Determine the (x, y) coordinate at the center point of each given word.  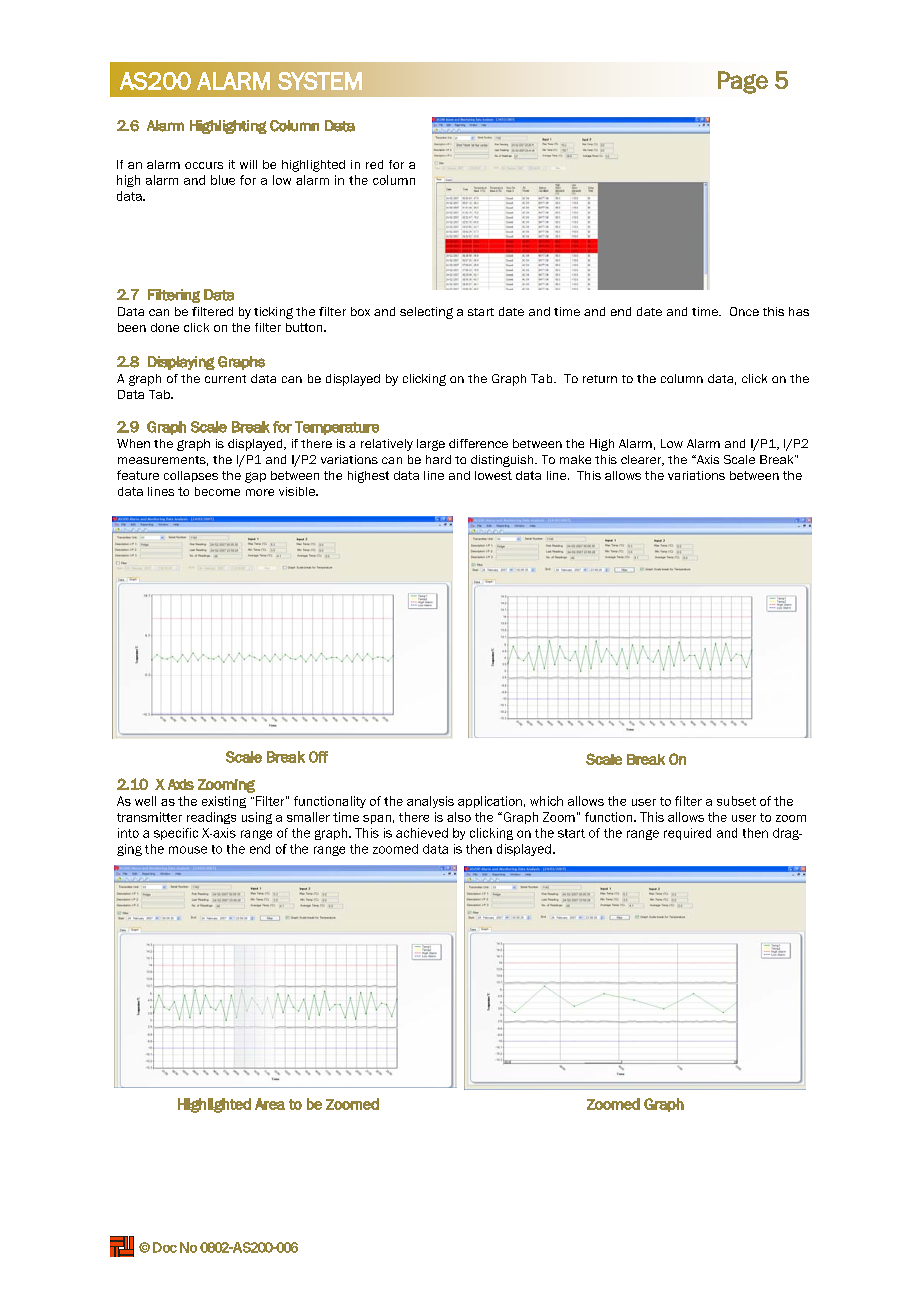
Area (270, 1104)
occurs (204, 165)
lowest (493, 475)
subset (736, 801)
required (687, 834)
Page (743, 82)
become (217, 491)
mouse (188, 850)
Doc (165, 1247)
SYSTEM (320, 81)
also (459, 817)
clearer (642, 460)
